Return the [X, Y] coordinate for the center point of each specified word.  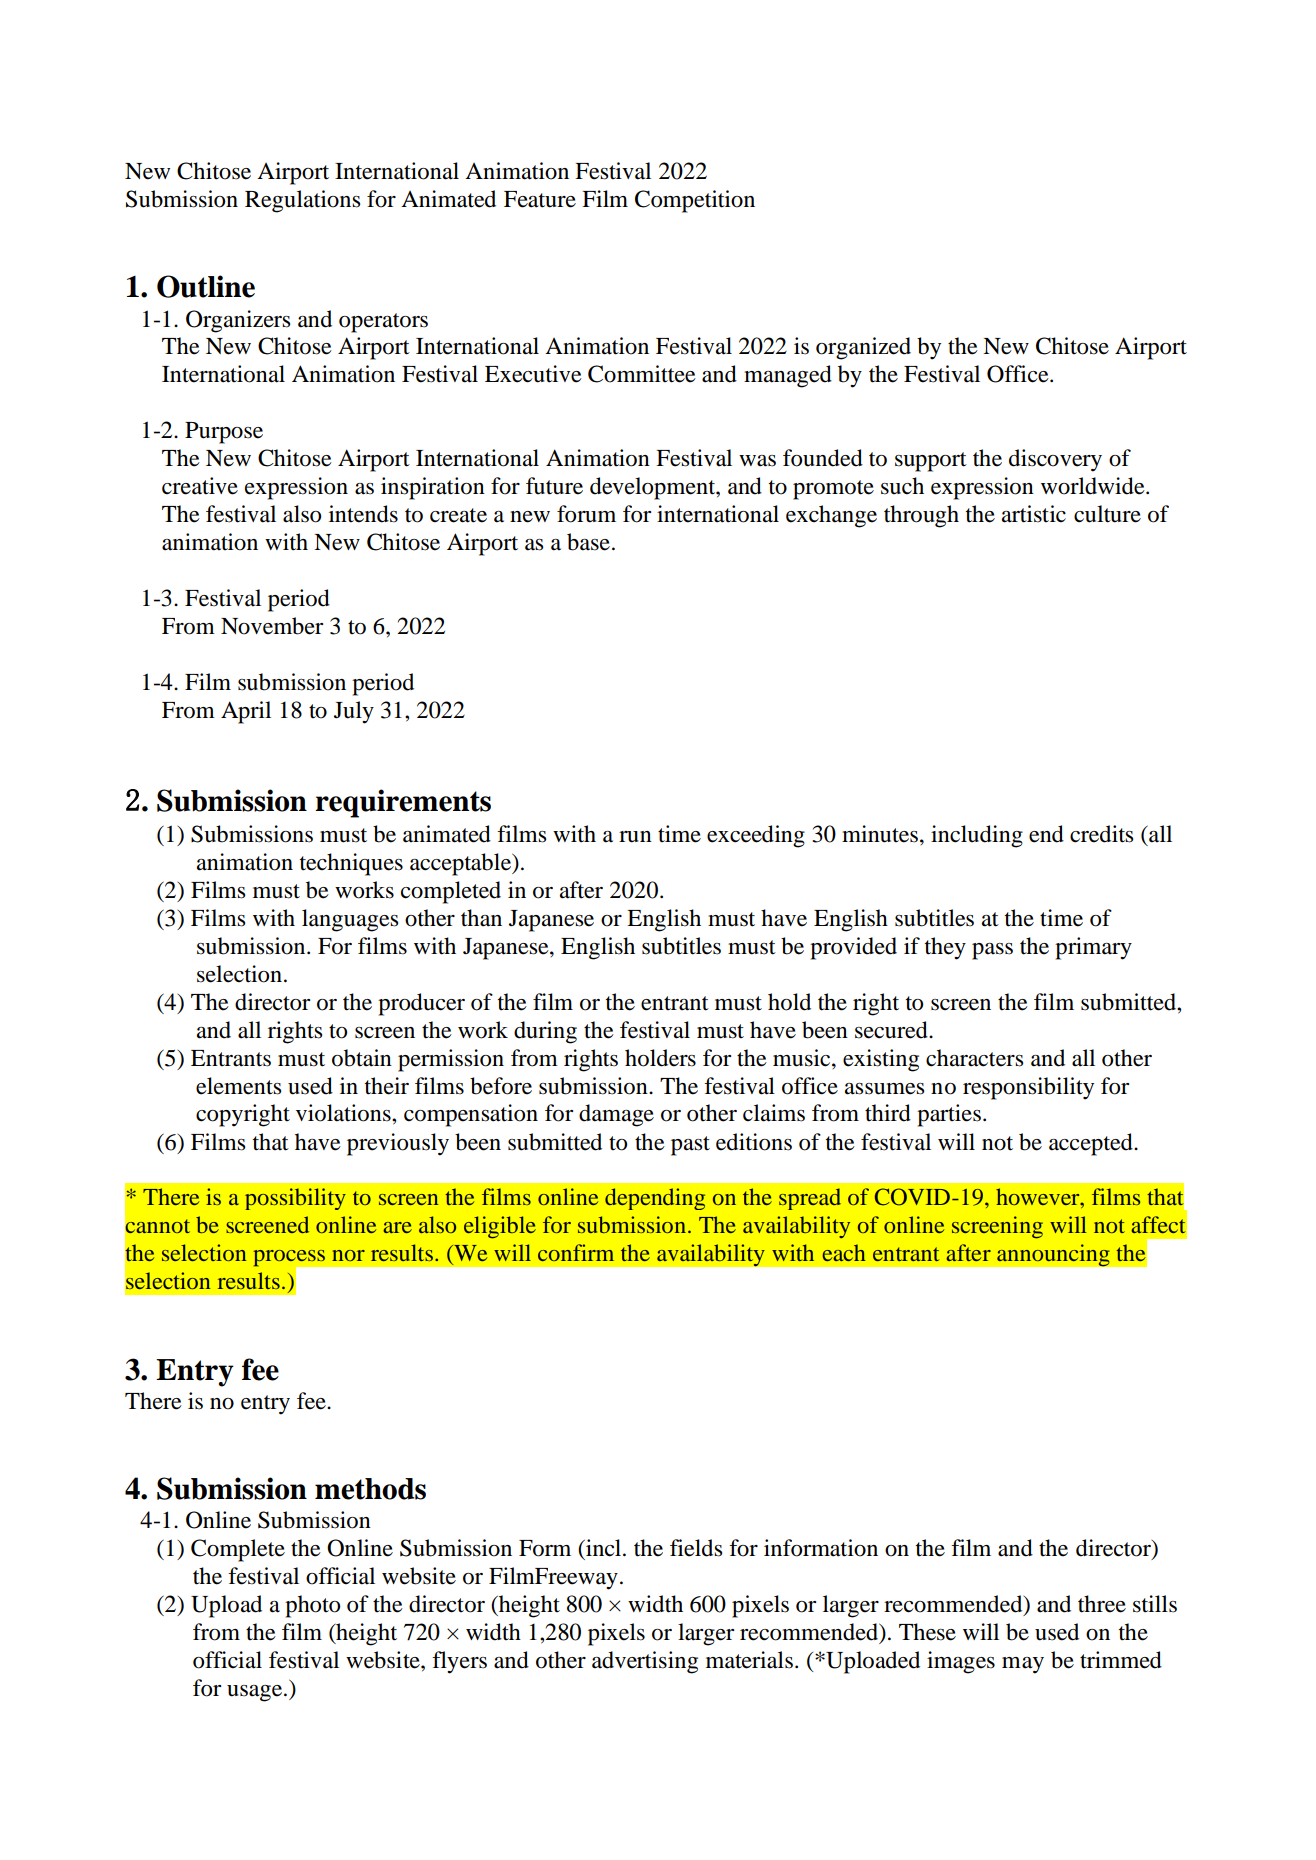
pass [992, 951]
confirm [576, 1252]
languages [350, 920]
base [588, 542]
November [272, 626]
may [1023, 1665]
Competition [695, 201]
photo [312, 1606]
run [635, 837]
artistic [1034, 514]
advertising [645, 1662]
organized [863, 348]
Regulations [302, 201]
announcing [1053, 1255]
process [290, 1259]
